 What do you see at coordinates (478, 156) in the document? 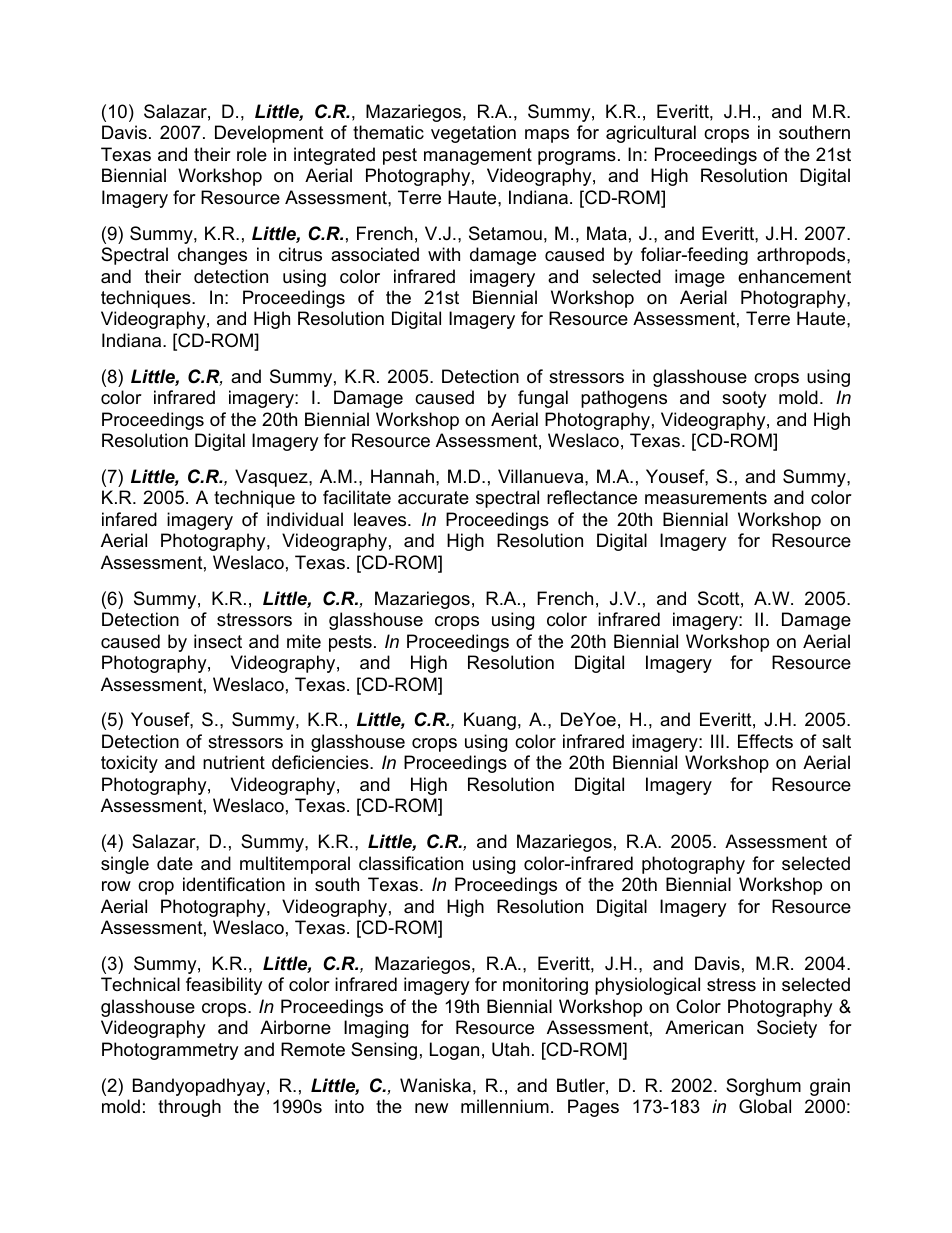
I see `management` at bounding box center [478, 156].
